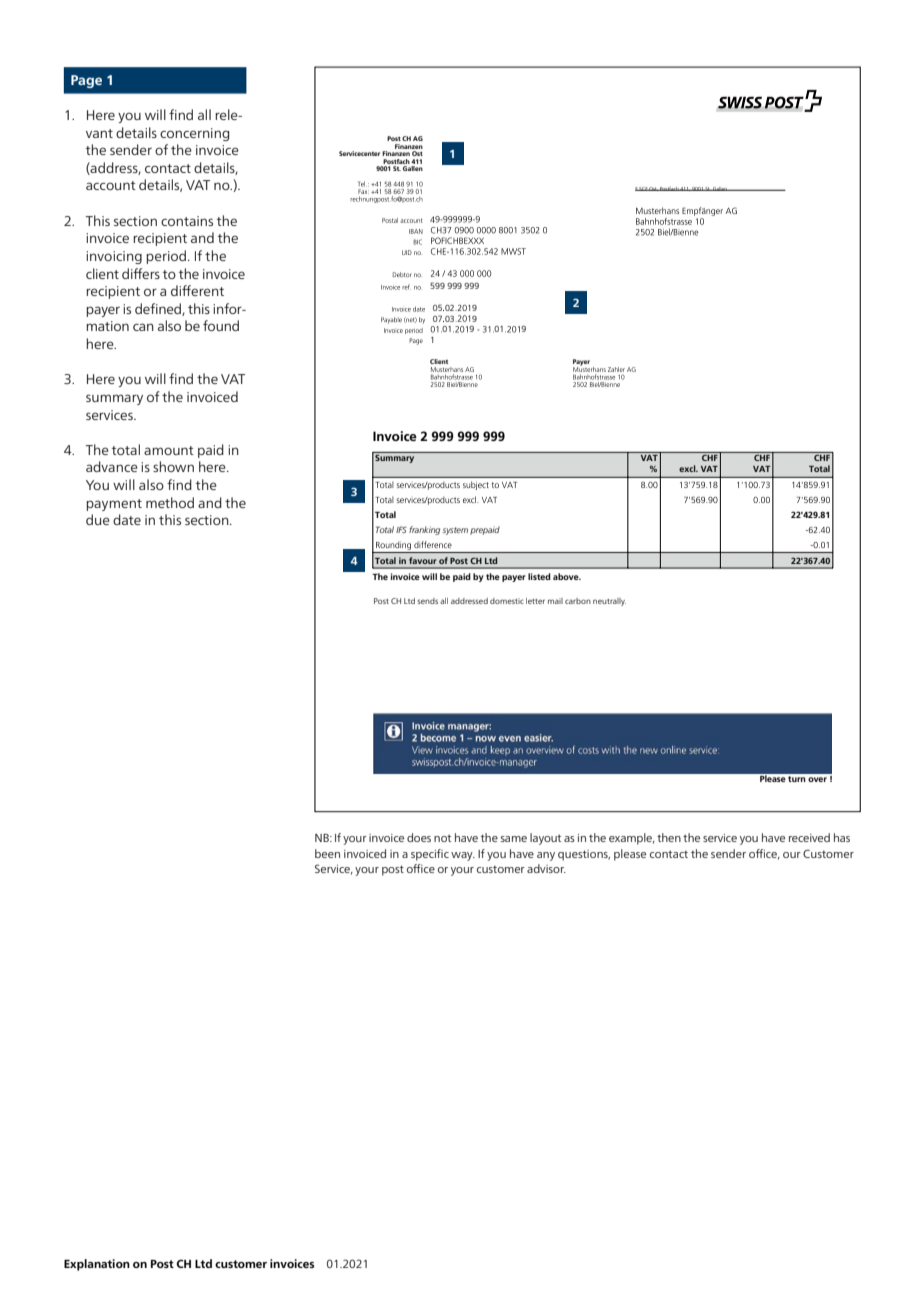 This screenshot has width=924, height=1308. I want to click on contains, so click(187, 221).
